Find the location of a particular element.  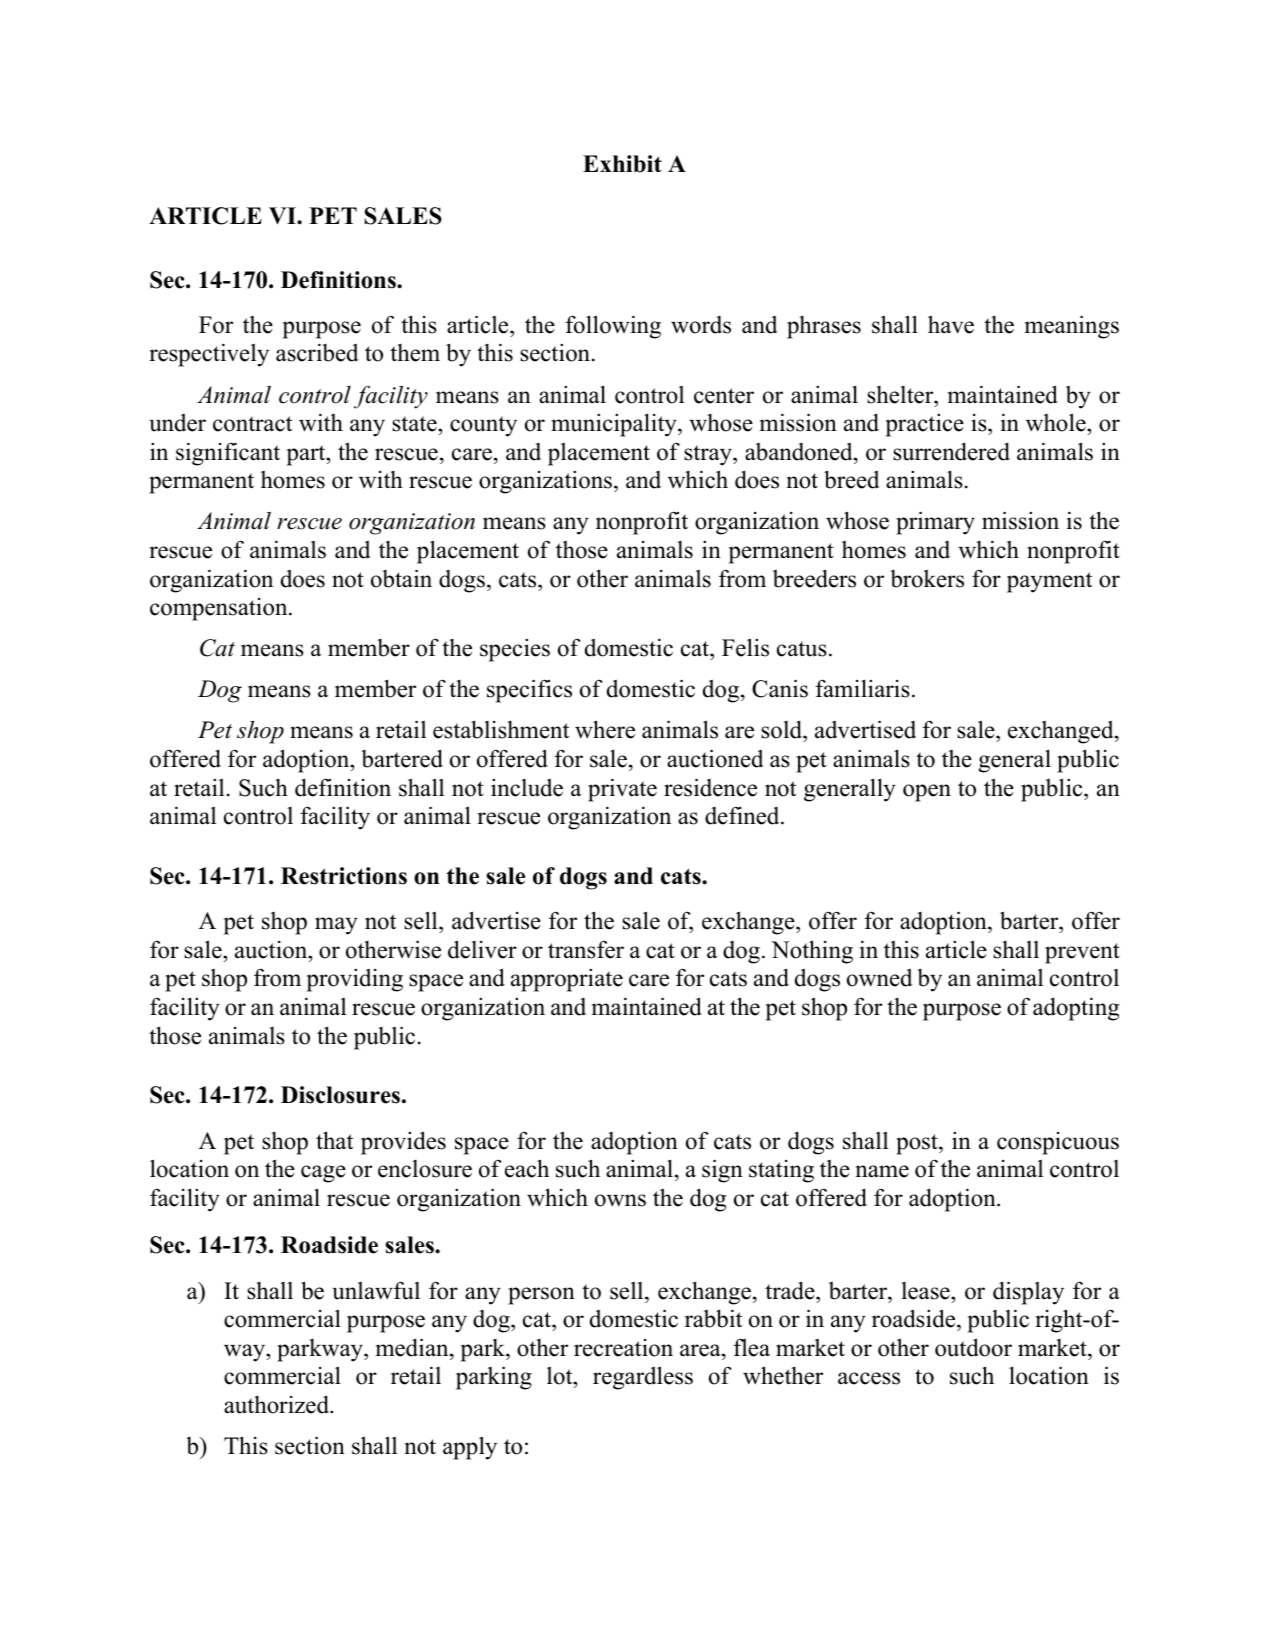

have is located at coordinates (951, 324).
